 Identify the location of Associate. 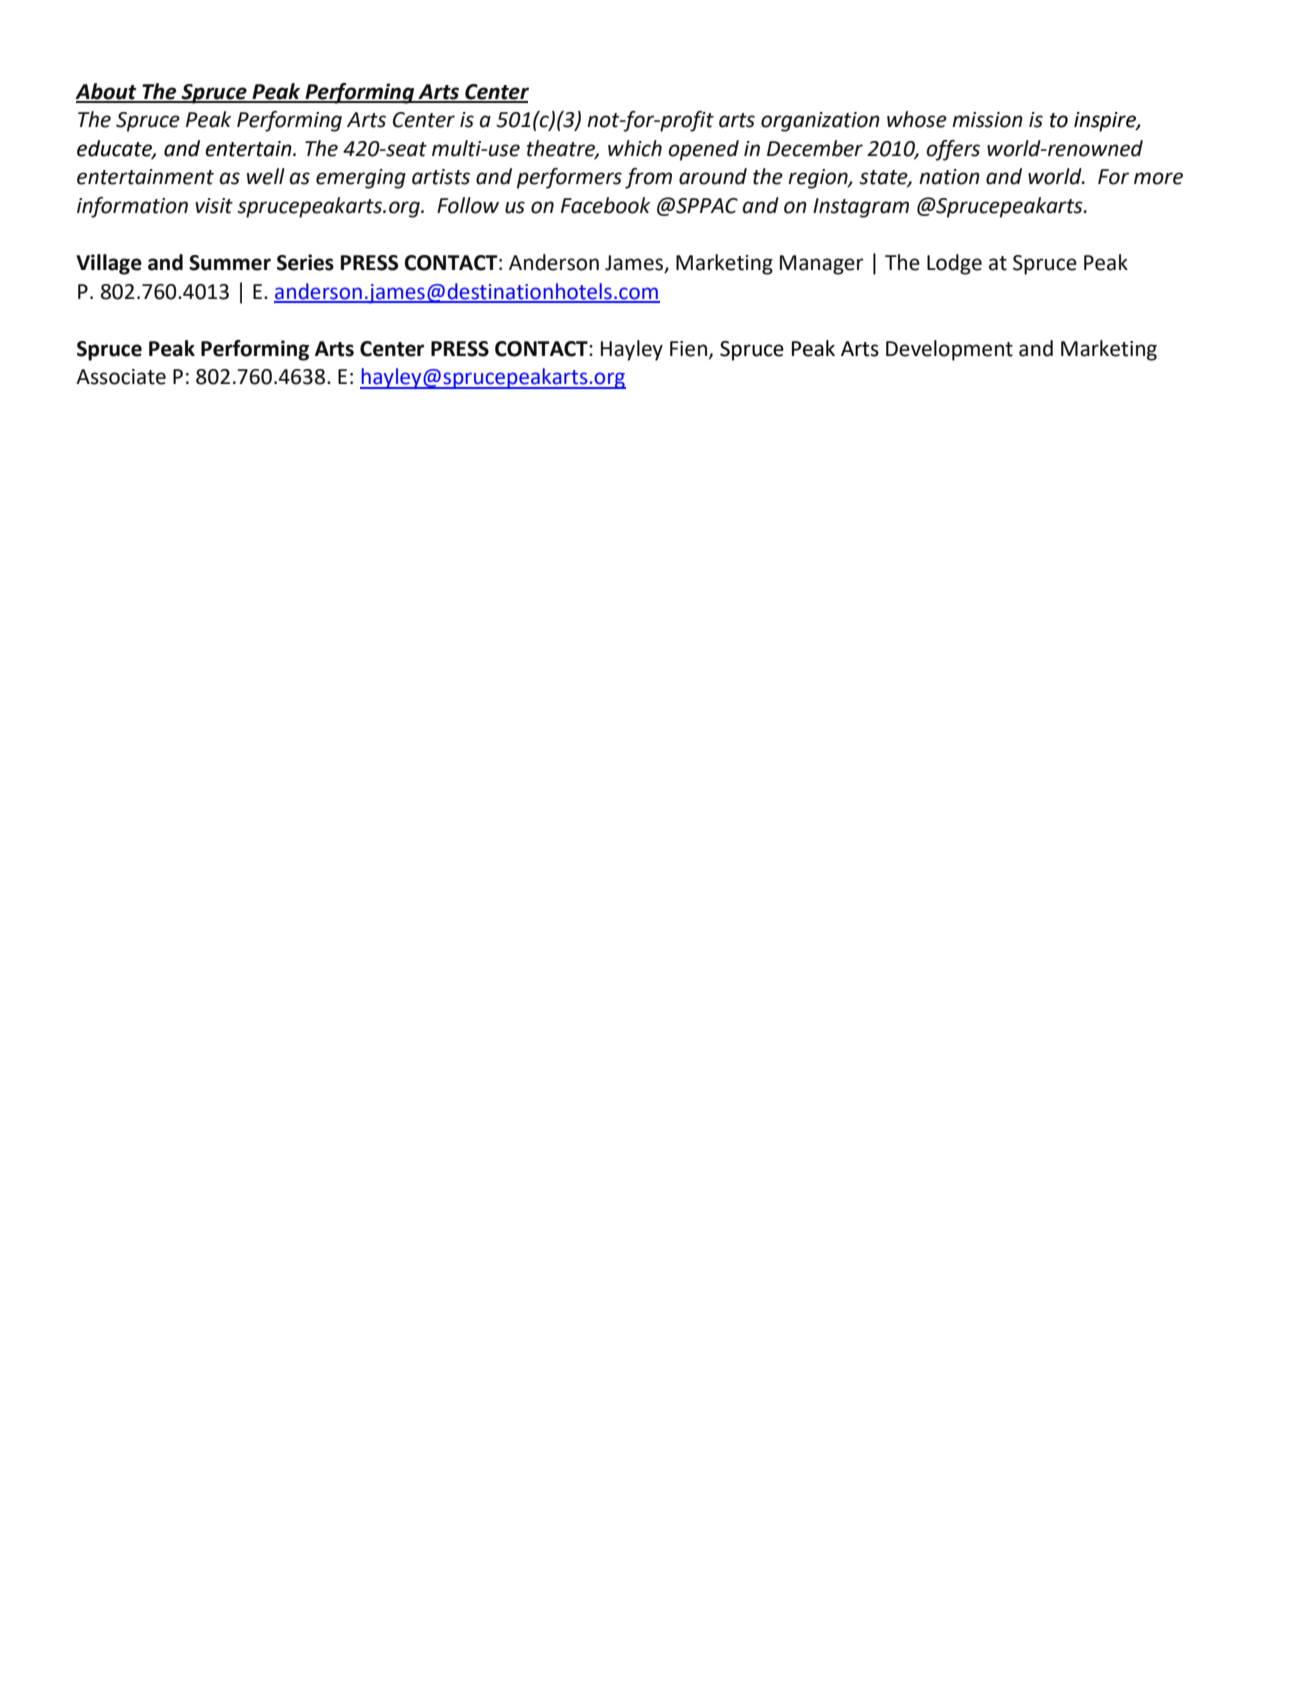
(121, 377).
